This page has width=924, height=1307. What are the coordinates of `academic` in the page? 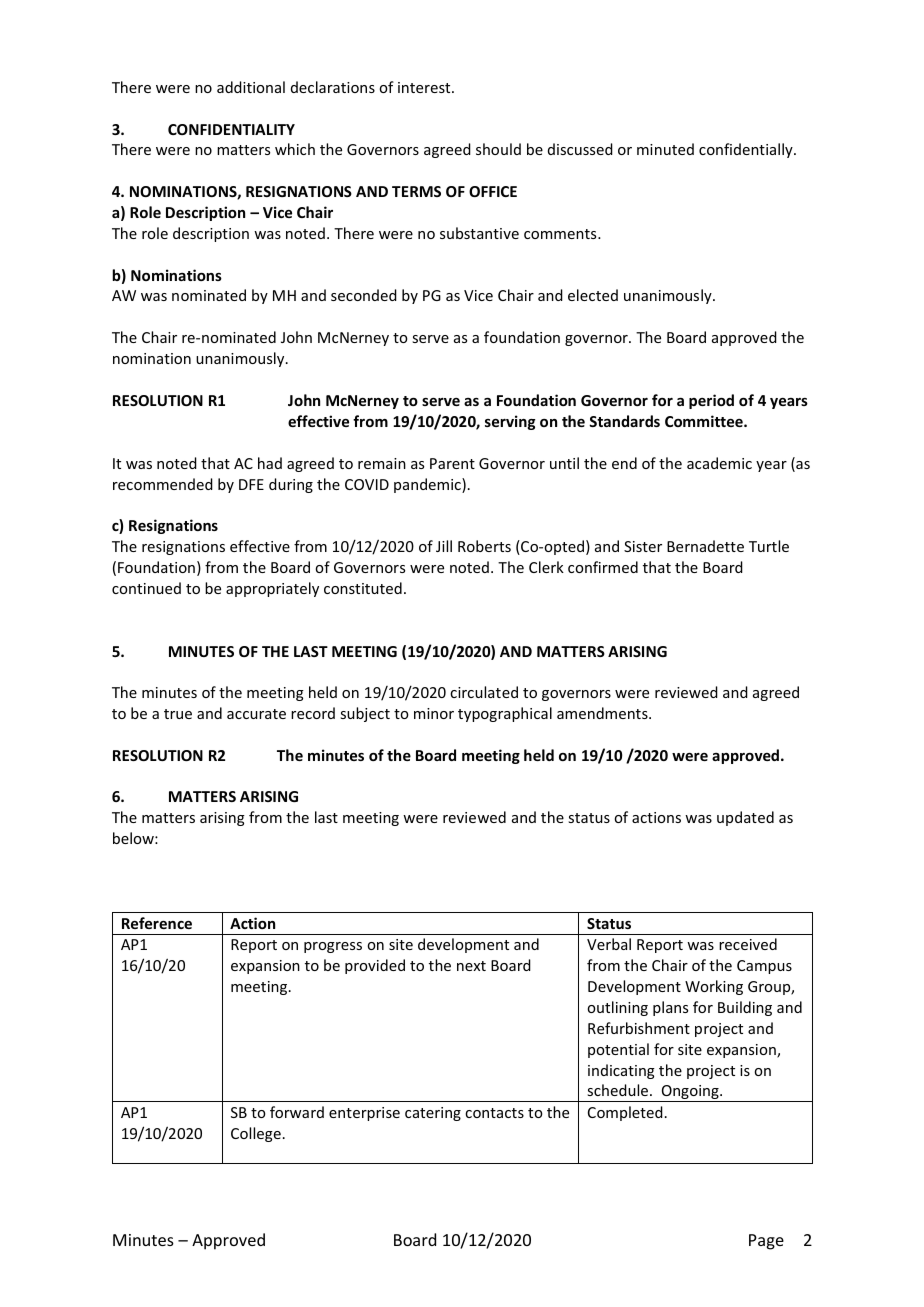 It's located at (719, 463).
